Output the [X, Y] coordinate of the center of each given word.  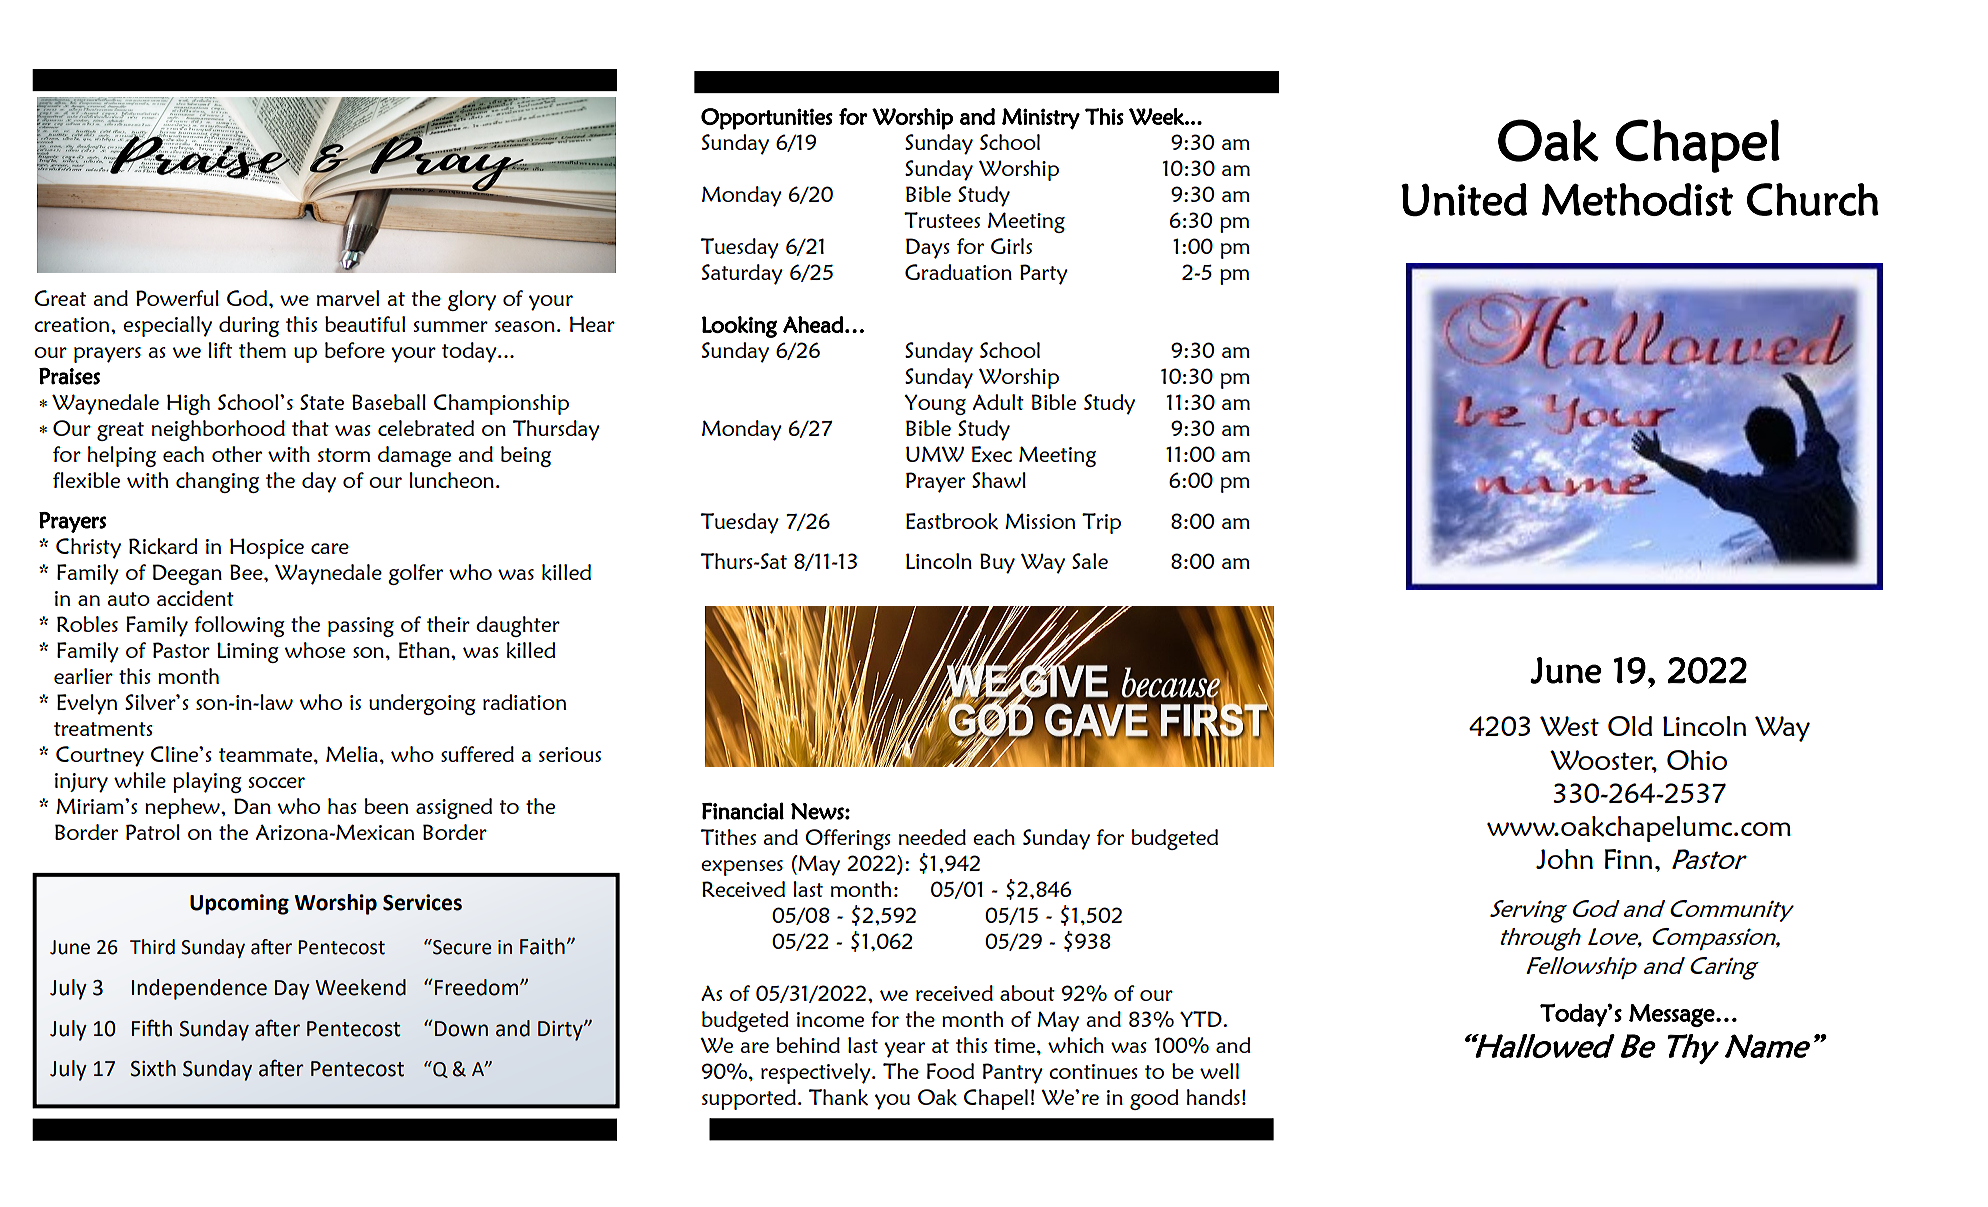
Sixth [153, 1068]
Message [1672, 1015]
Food [950, 1071]
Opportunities [767, 119]
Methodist [1637, 199]
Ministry [1041, 119]
